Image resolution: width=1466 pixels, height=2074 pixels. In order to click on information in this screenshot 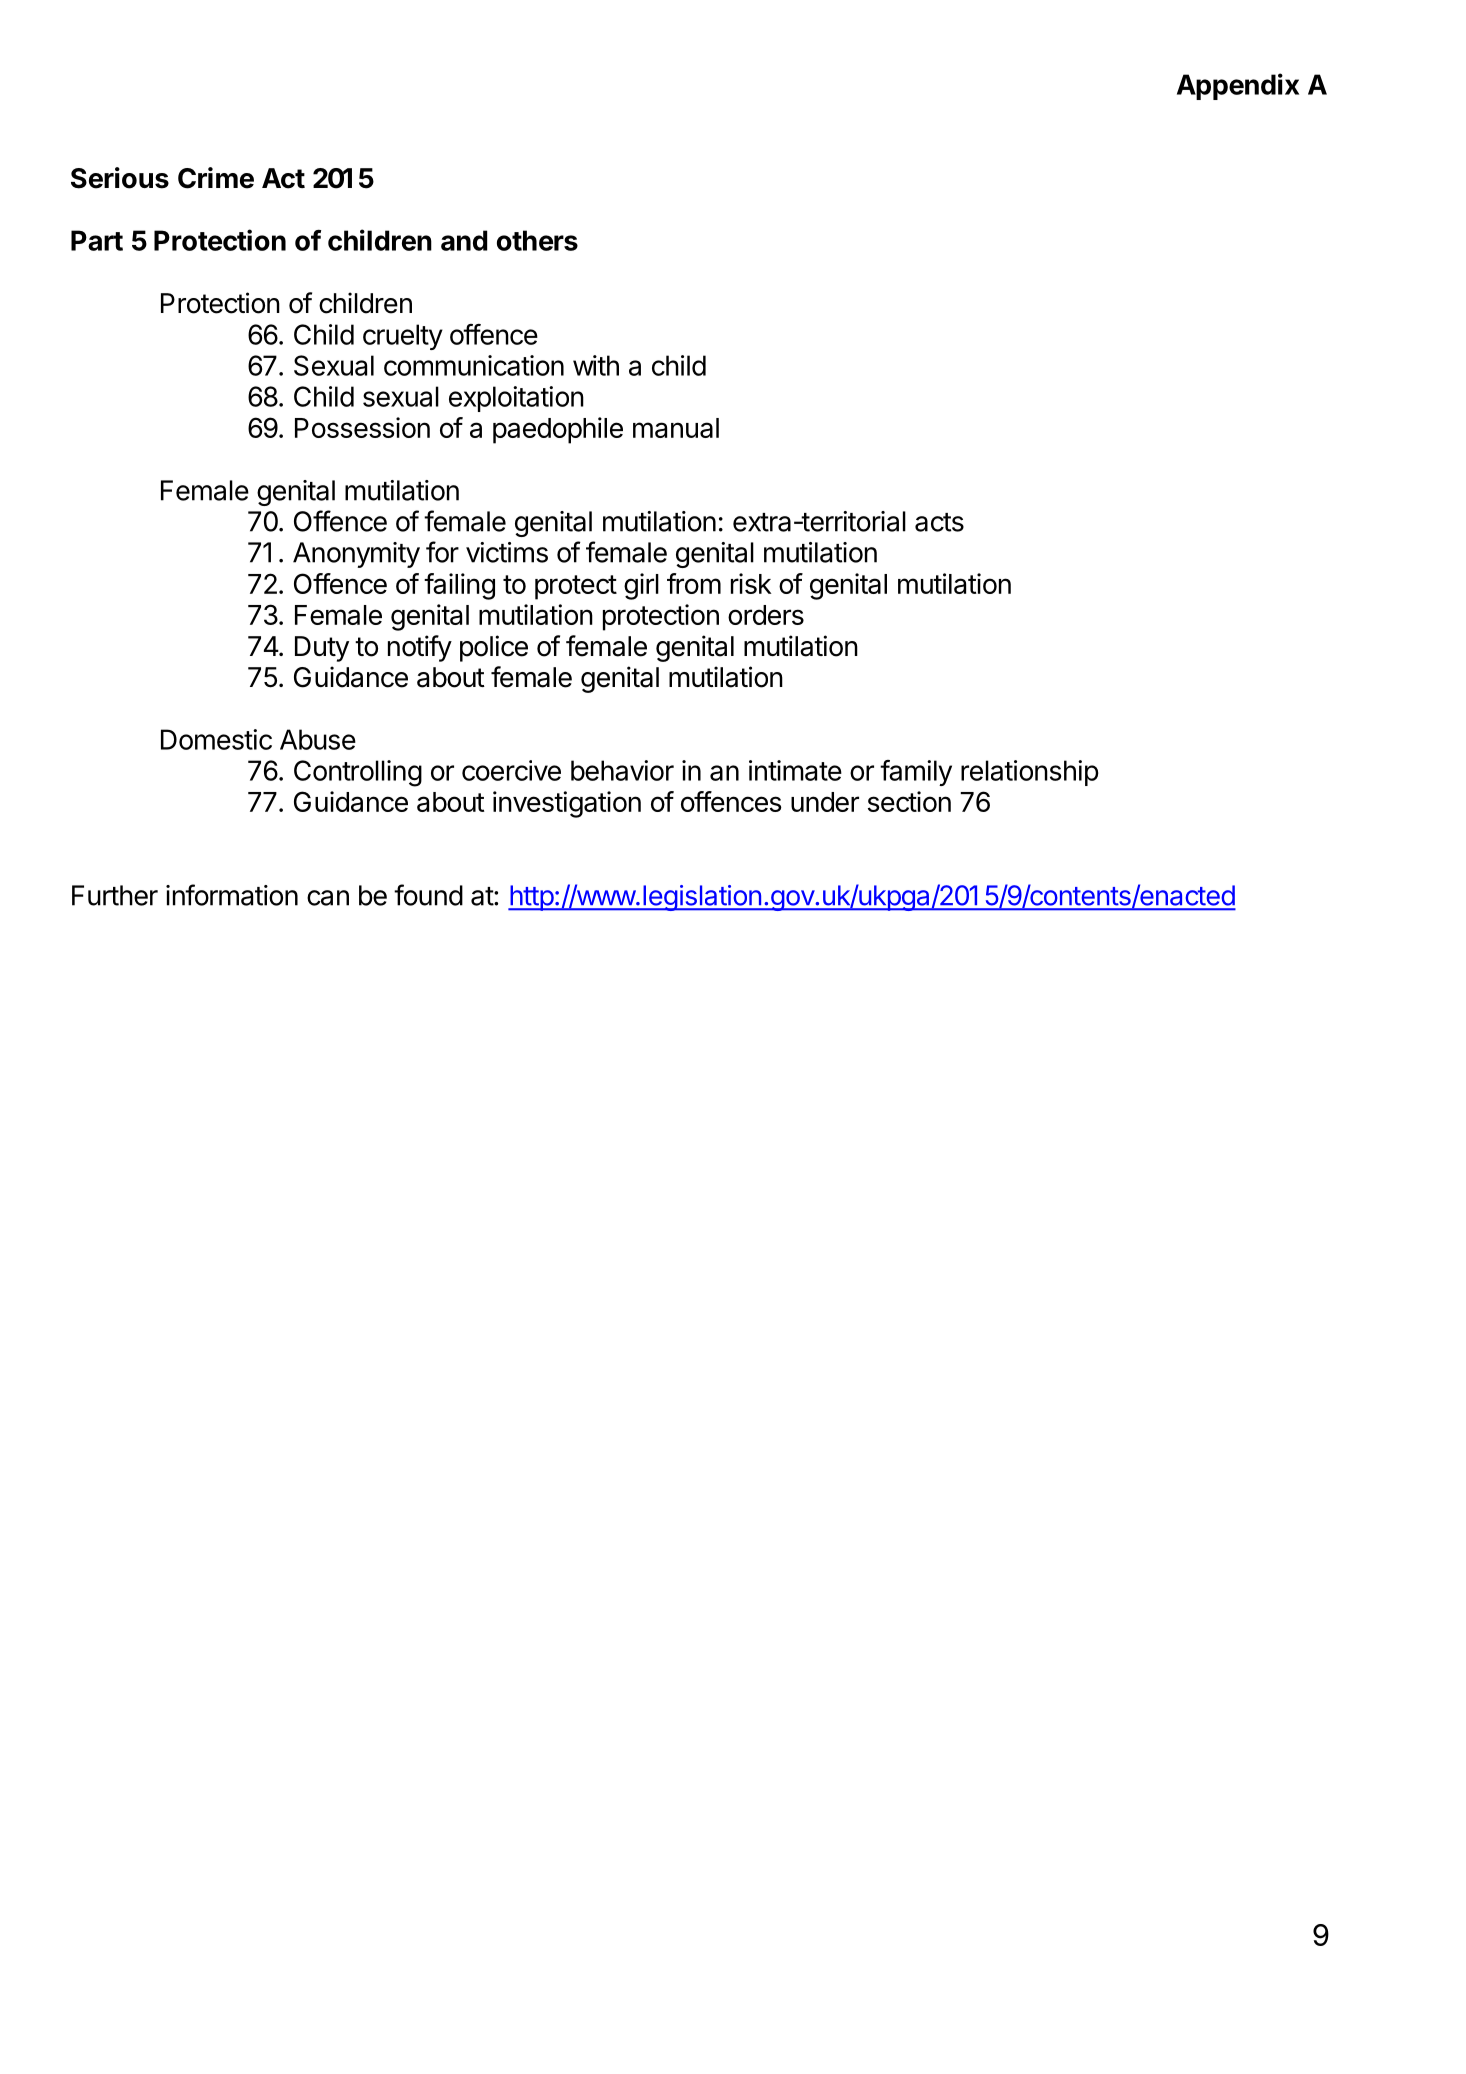, I will do `click(232, 895)`.
